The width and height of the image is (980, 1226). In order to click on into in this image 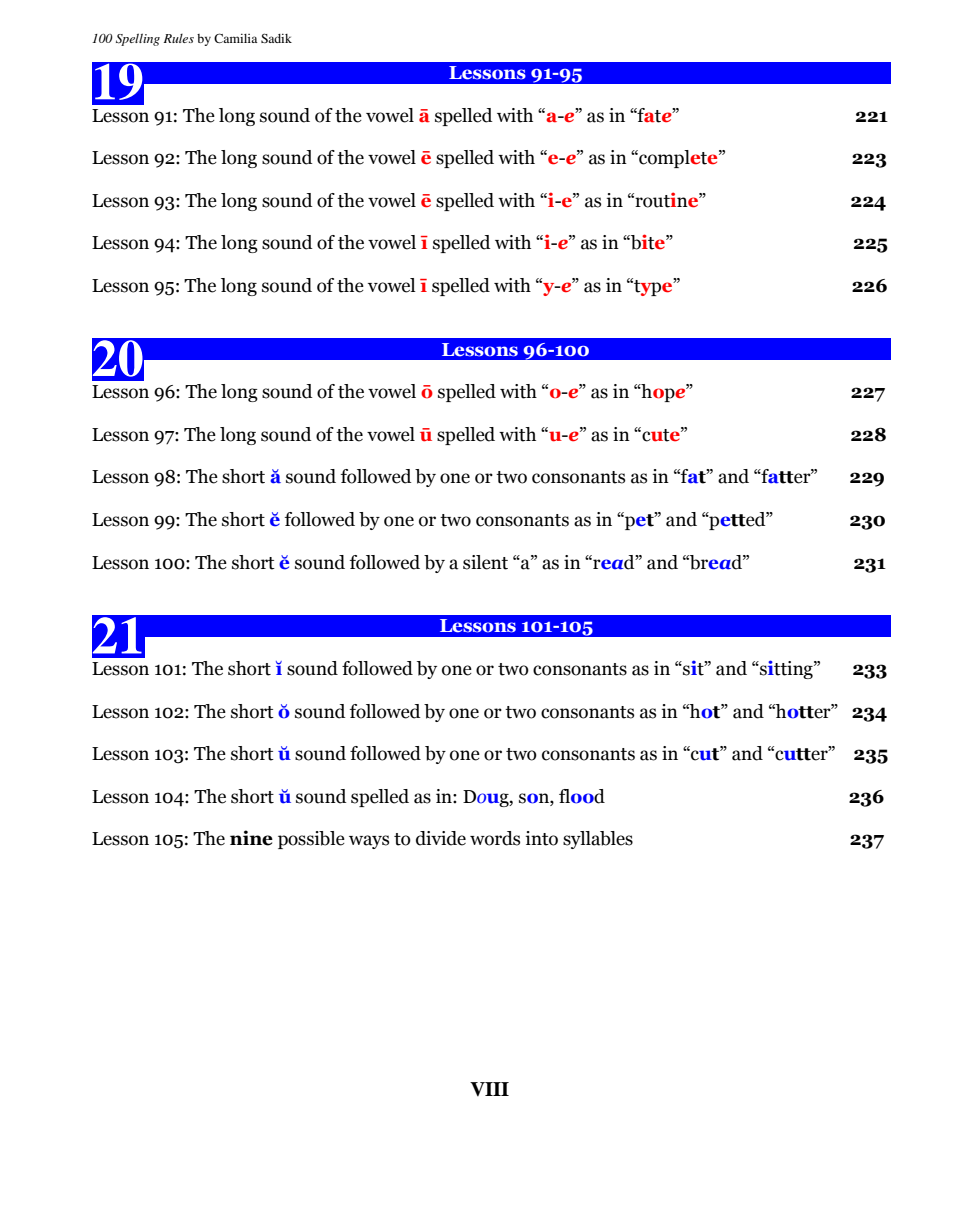, I will do `click(542, 838)`.
